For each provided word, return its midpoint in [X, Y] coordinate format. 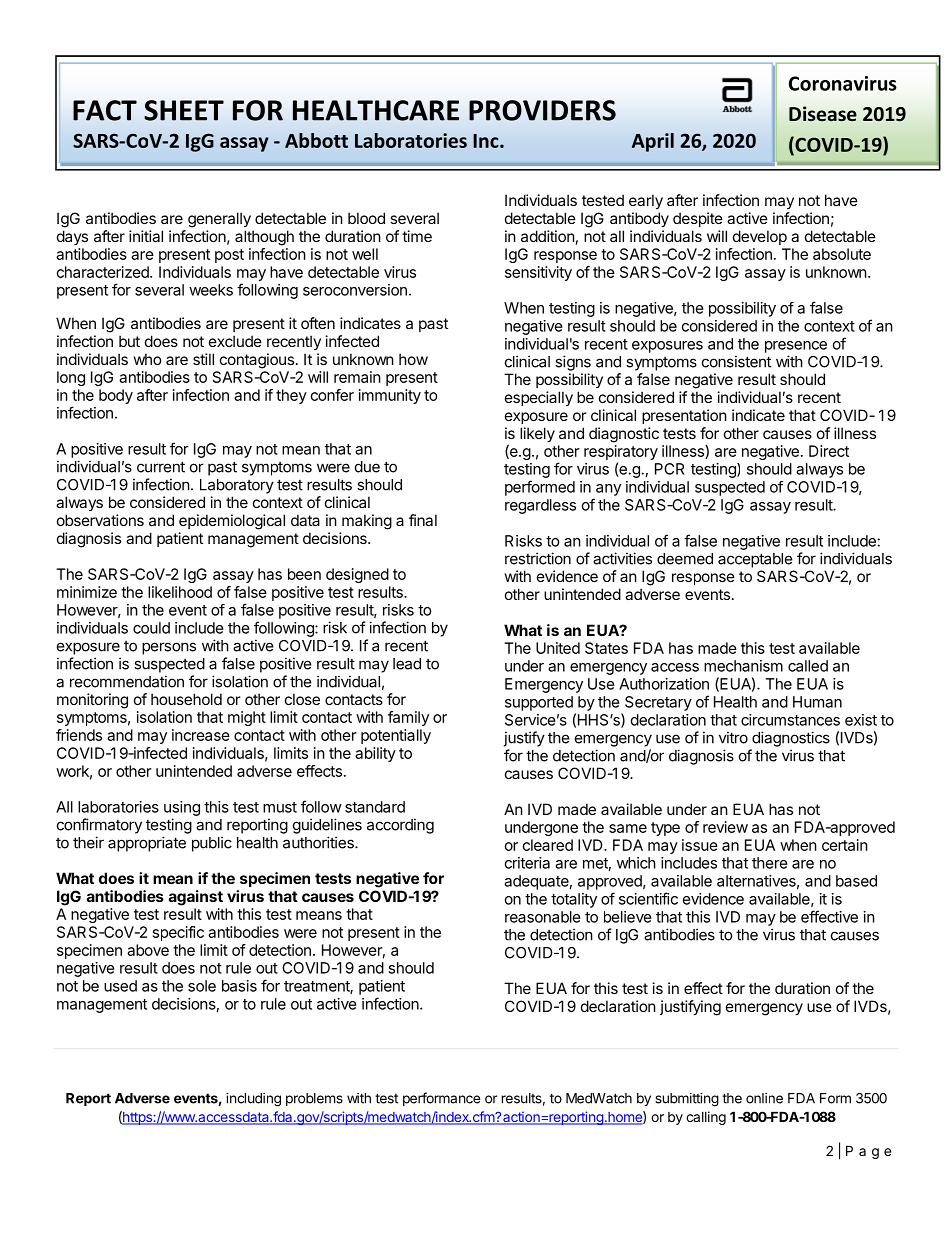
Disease [823, 114]
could [151, 628]
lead [407, 664]
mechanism [743, 666]
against [196, 898]
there [770, 863]
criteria [527, 863]
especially [539, 398]
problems [314, 1099]
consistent [736, 361]
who [148, 359]
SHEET [184, 110]
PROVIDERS [542, 110]
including [253, 1100]
